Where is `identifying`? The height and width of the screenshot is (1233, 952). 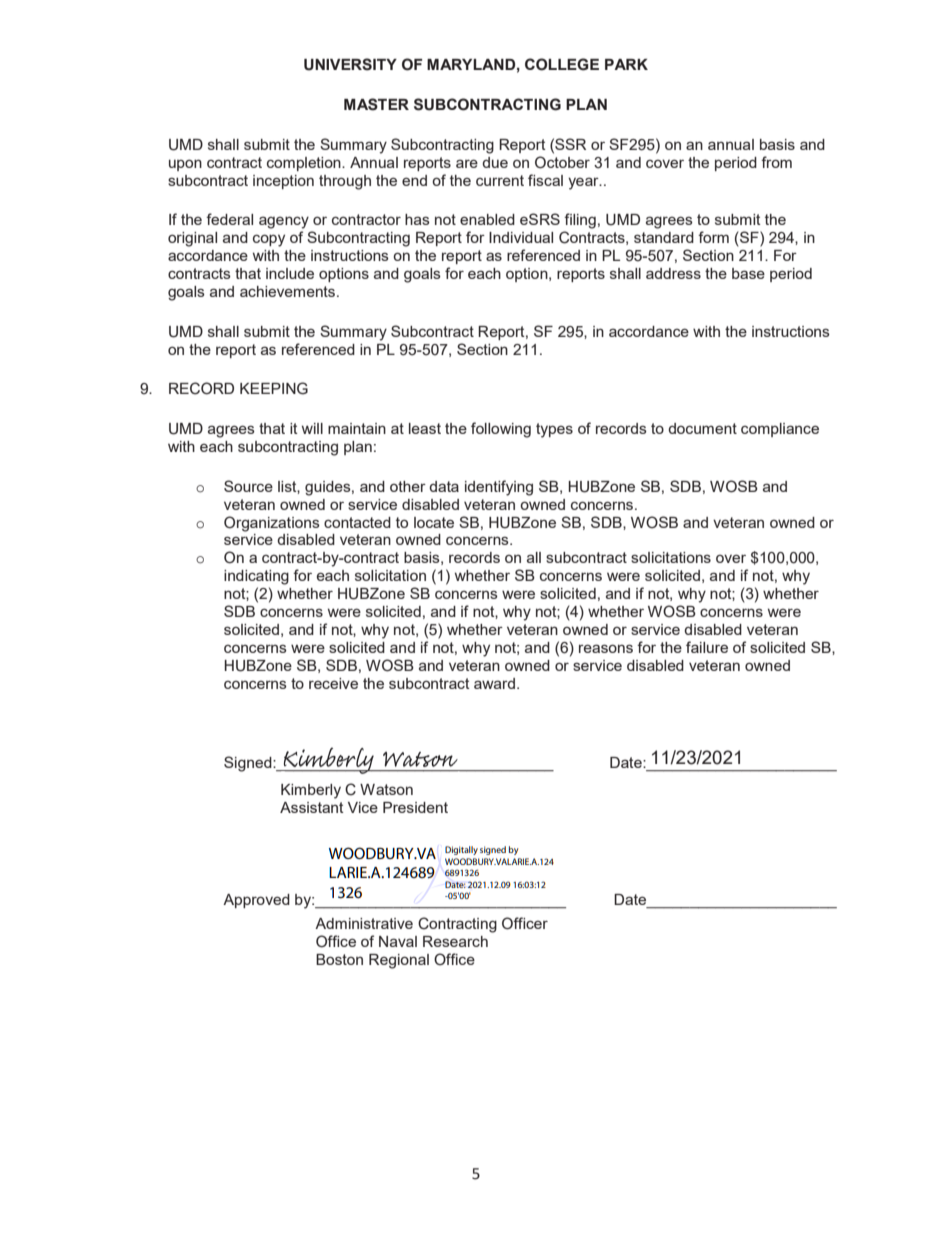 identifying is located at coordinates (499, 488).
